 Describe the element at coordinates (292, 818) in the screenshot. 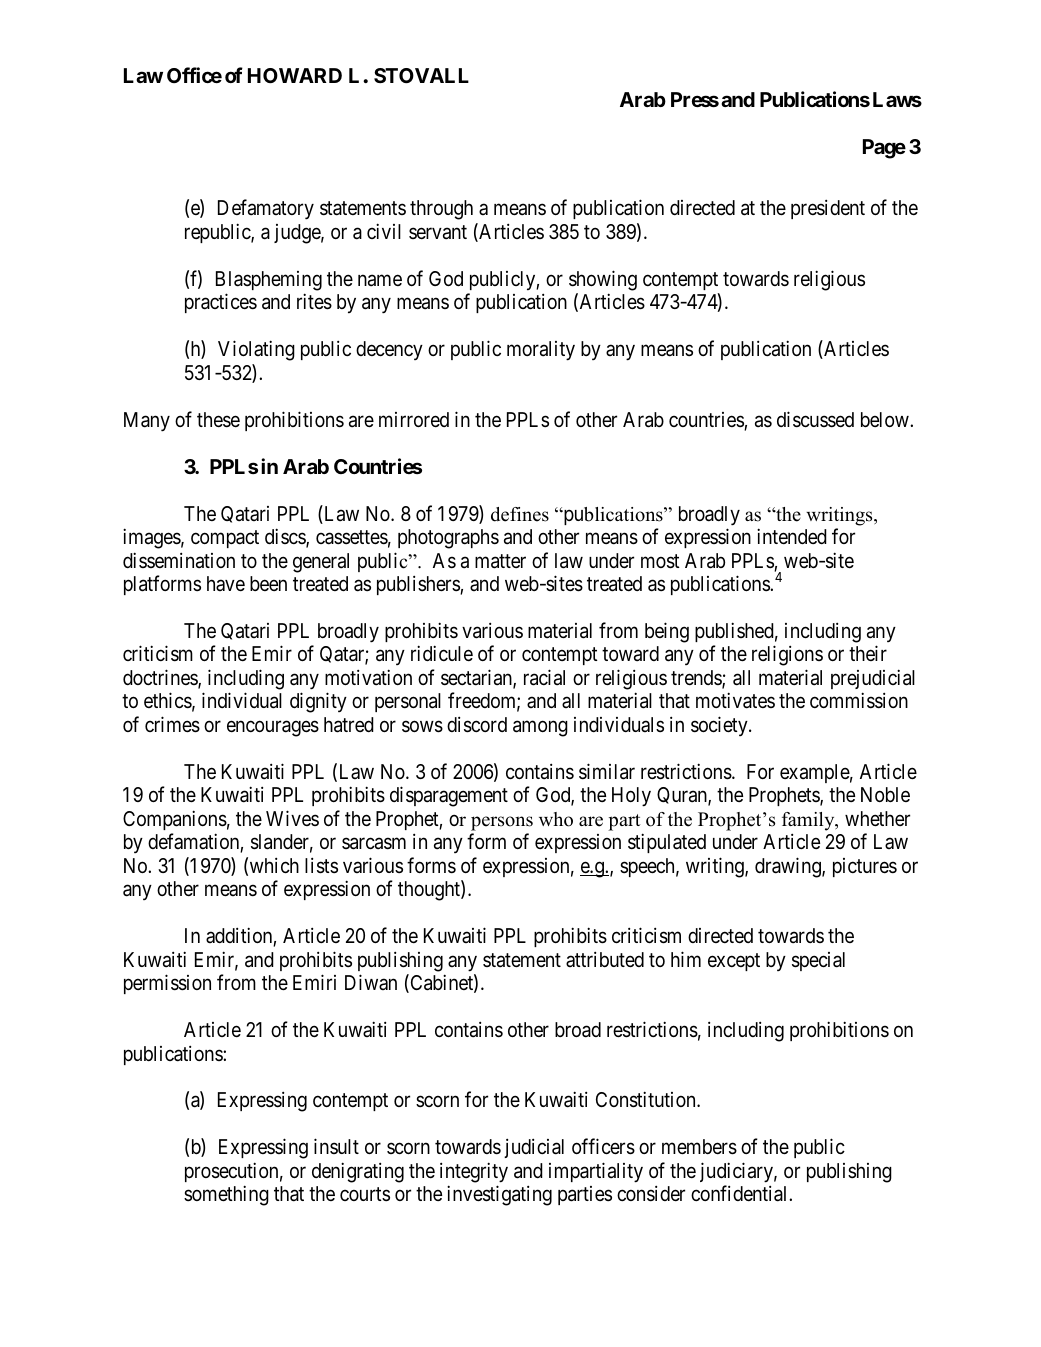

I see `Wives` at that location.
